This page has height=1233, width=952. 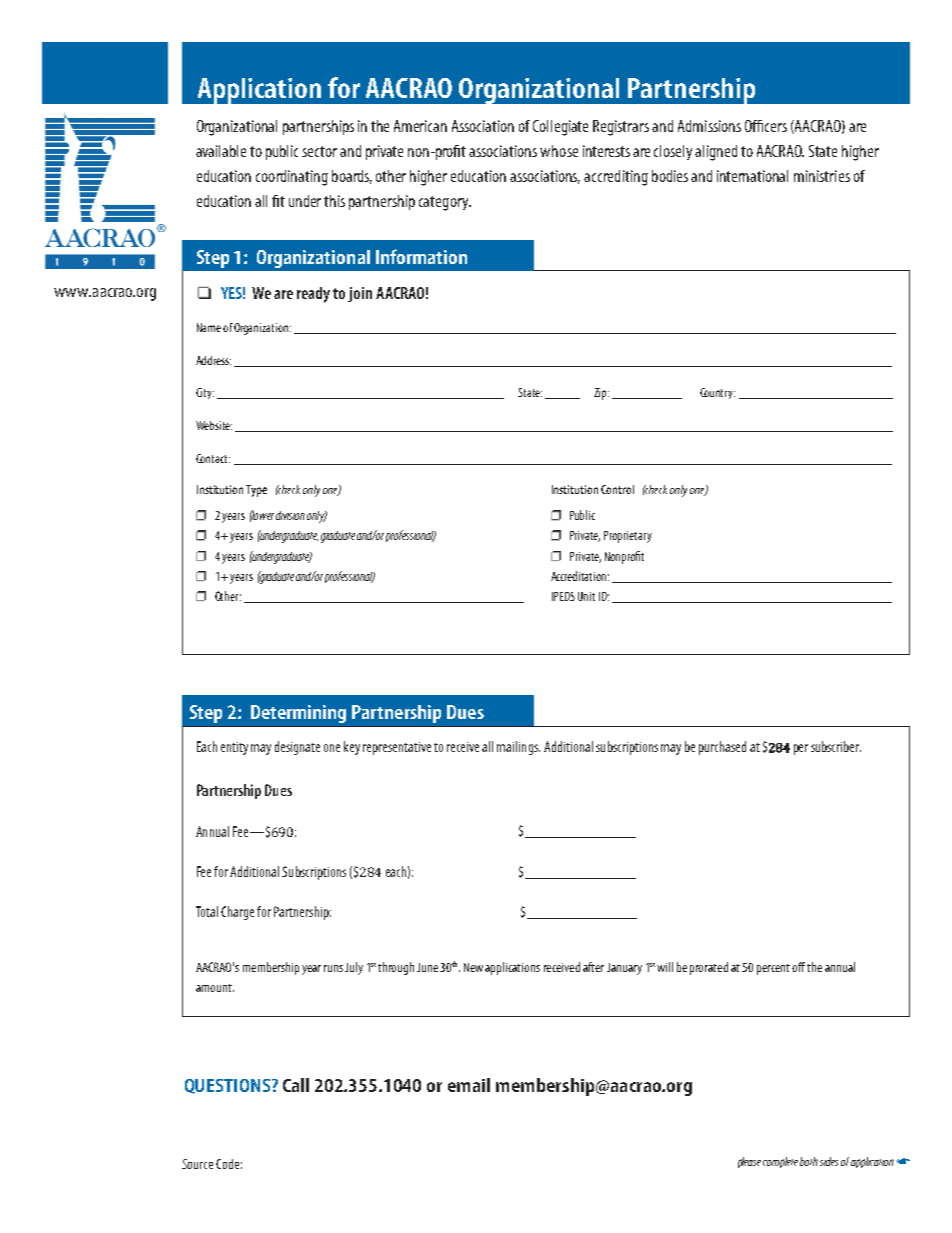 What do you see at coordinates (752, 176) in the page?
I see `international` at bounding box center [752, 176].
